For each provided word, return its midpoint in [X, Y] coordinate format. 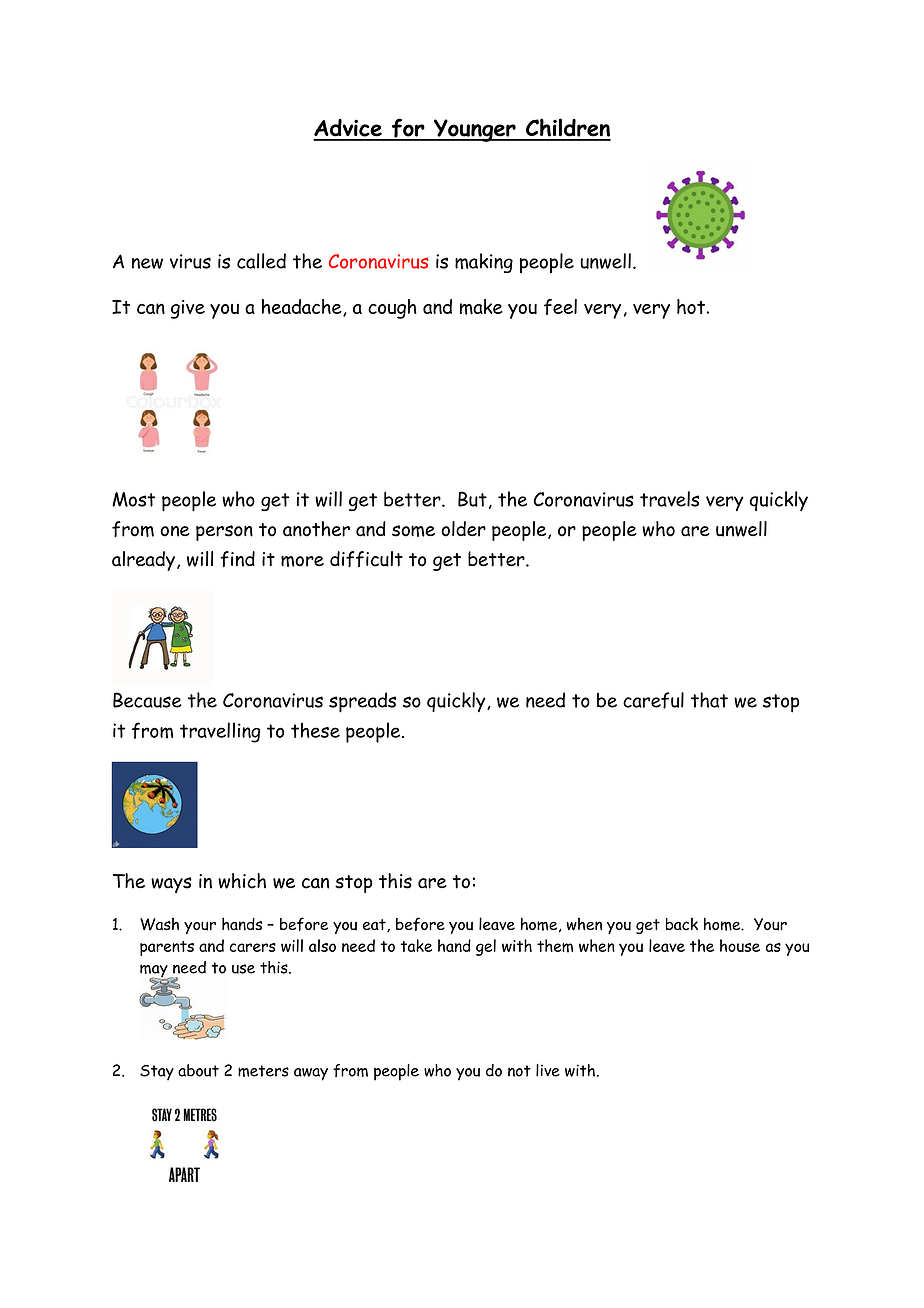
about [198, 1070]
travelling [220, 732]
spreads [362, 702]
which [242, 881]
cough [392, 309]
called [261, 261]
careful [653, 700]
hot [692, 306]
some [413, 531]
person [224, 533]
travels [670, 499]
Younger [475, 130]
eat [375, 925]
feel [560, 307]
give [188, 309]
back [682, 924]
